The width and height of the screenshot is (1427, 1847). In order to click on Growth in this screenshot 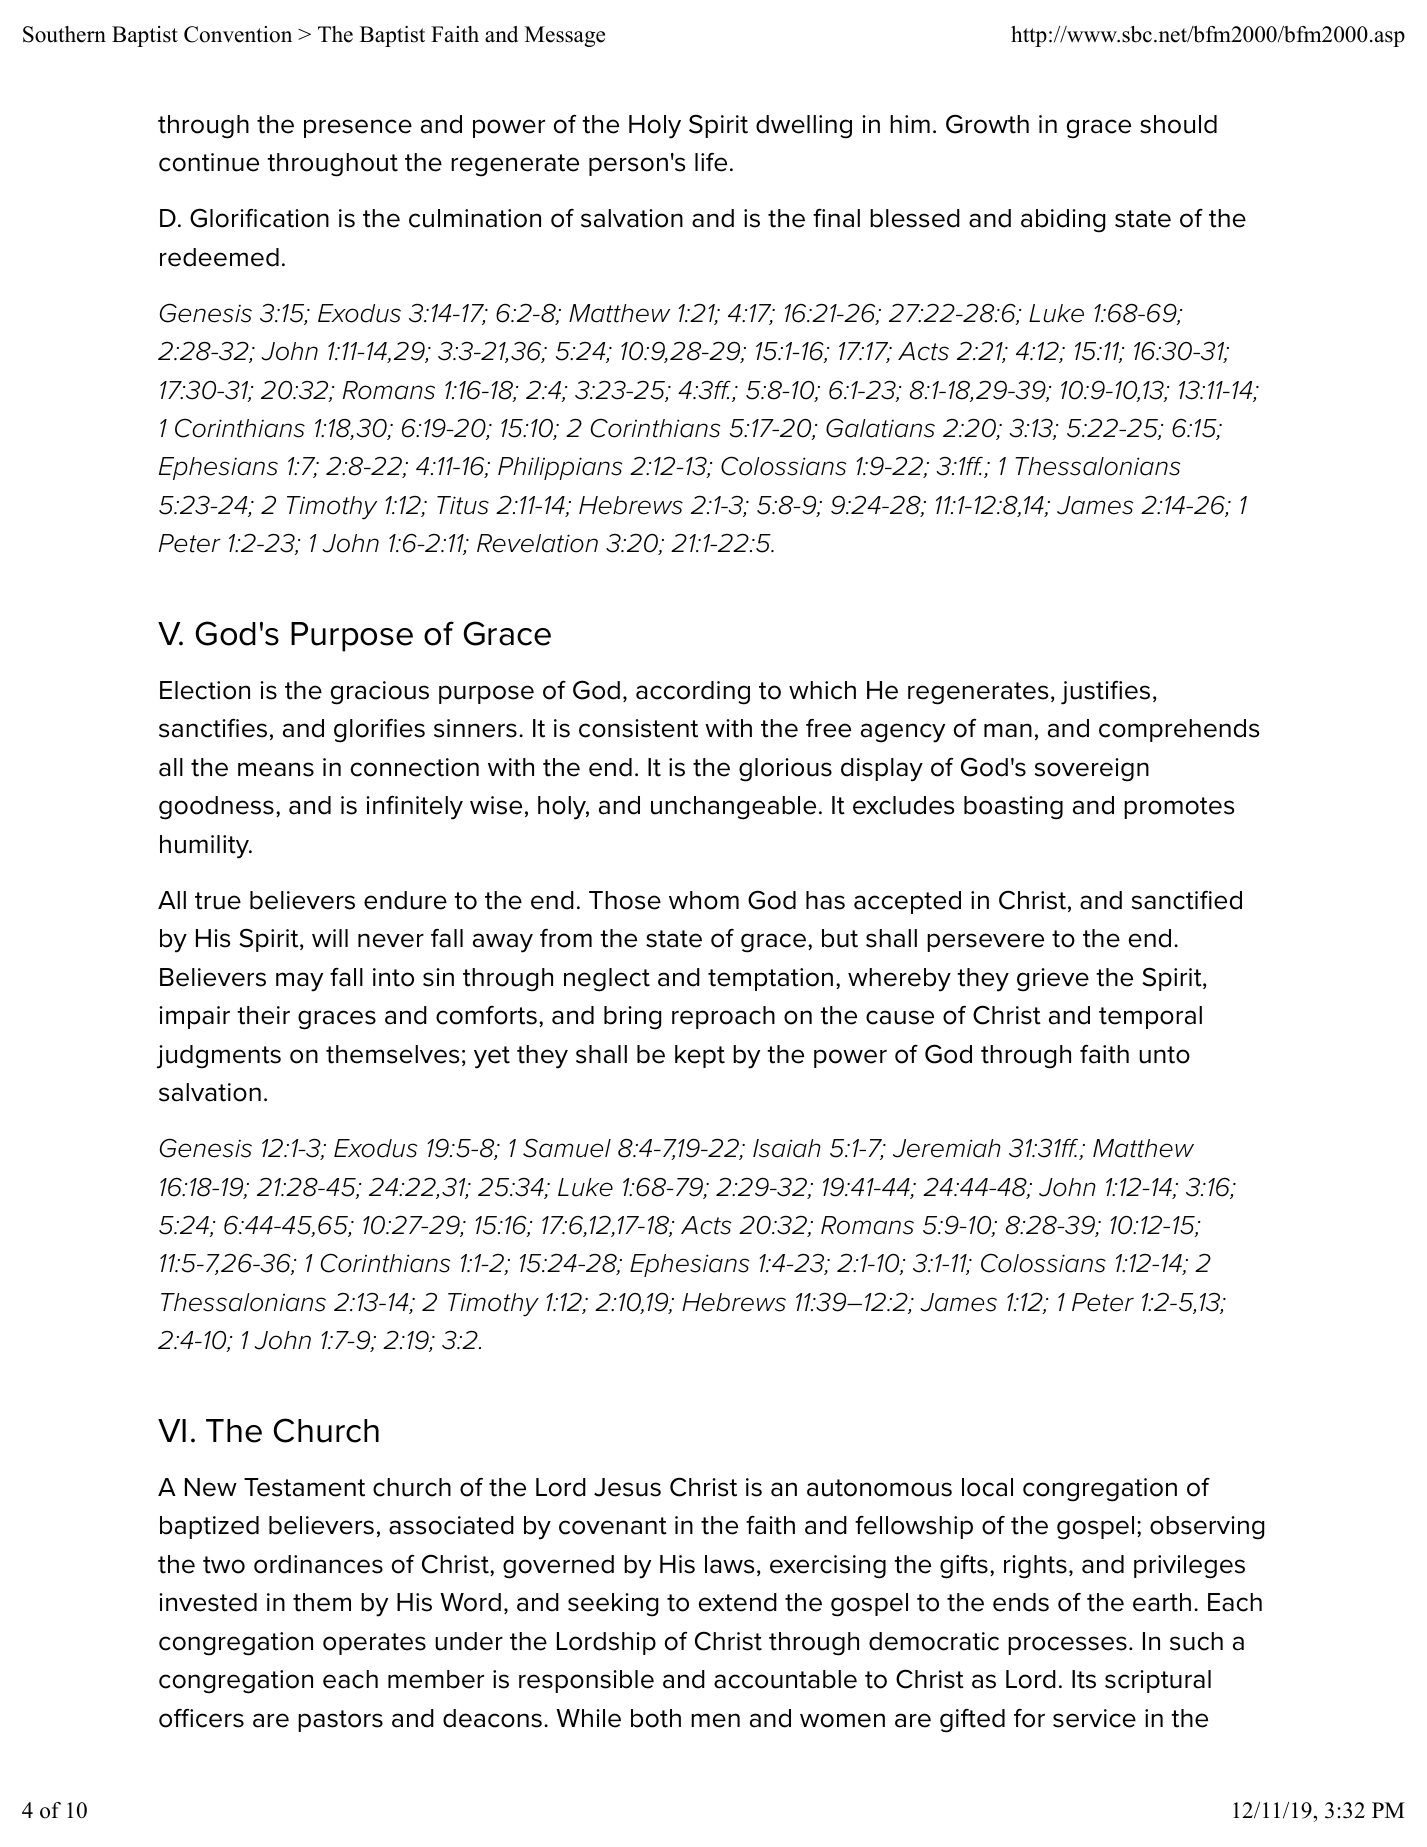, I will do `click(987, 124)`.
